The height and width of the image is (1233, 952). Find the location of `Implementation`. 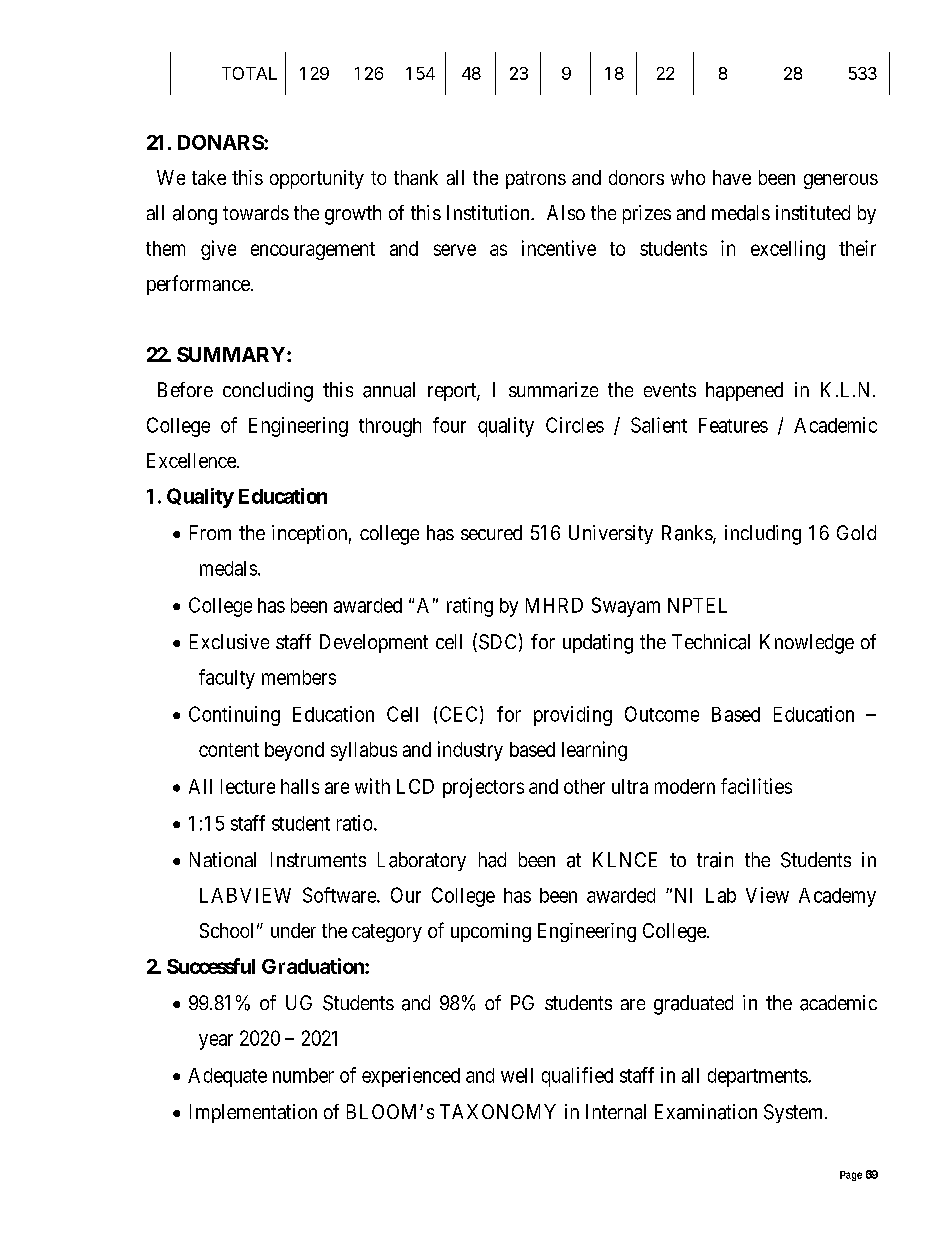

Implementation is located at coordinates (253, 1113).
